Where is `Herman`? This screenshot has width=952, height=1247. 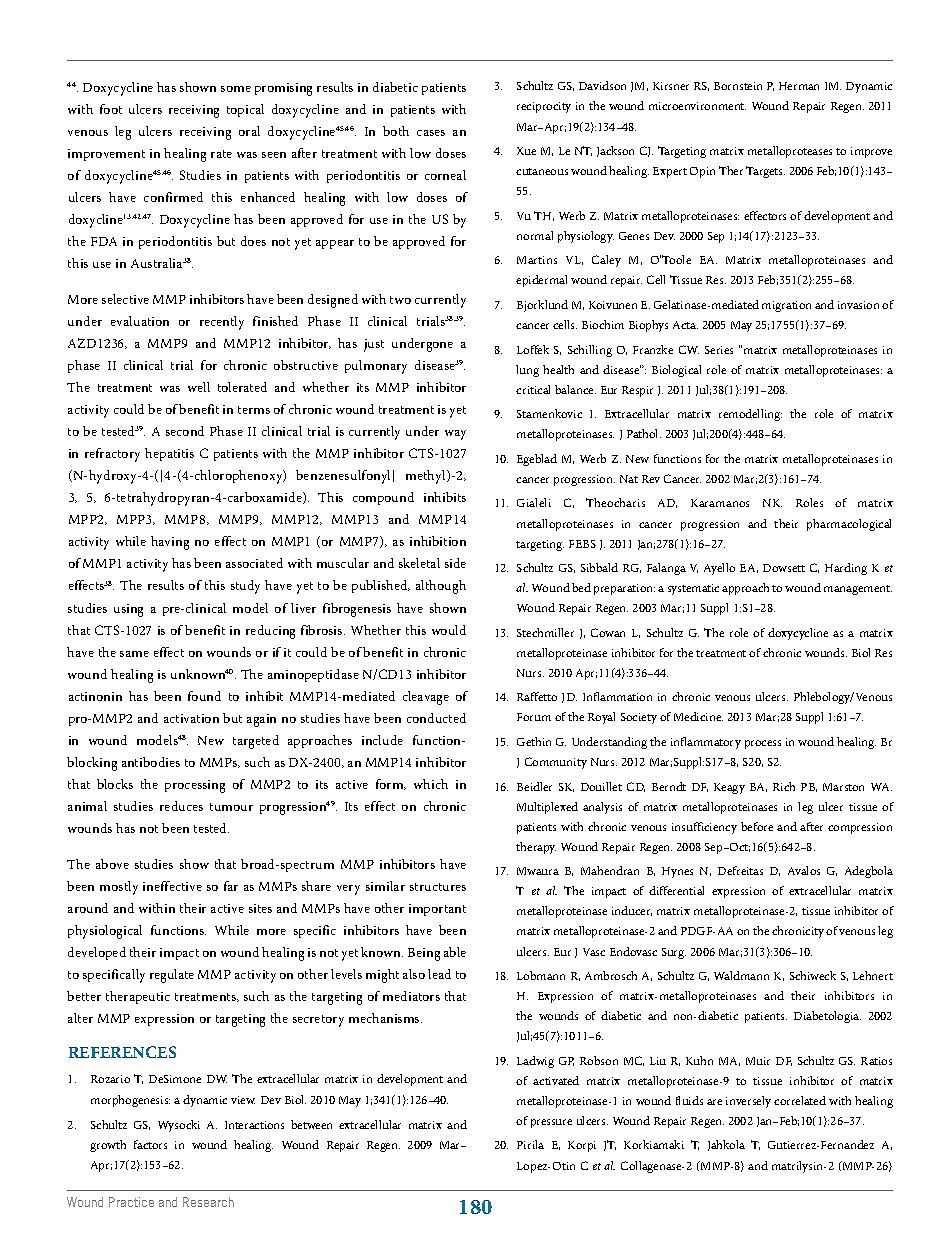 Herman is located at coordinates (799, 86).
